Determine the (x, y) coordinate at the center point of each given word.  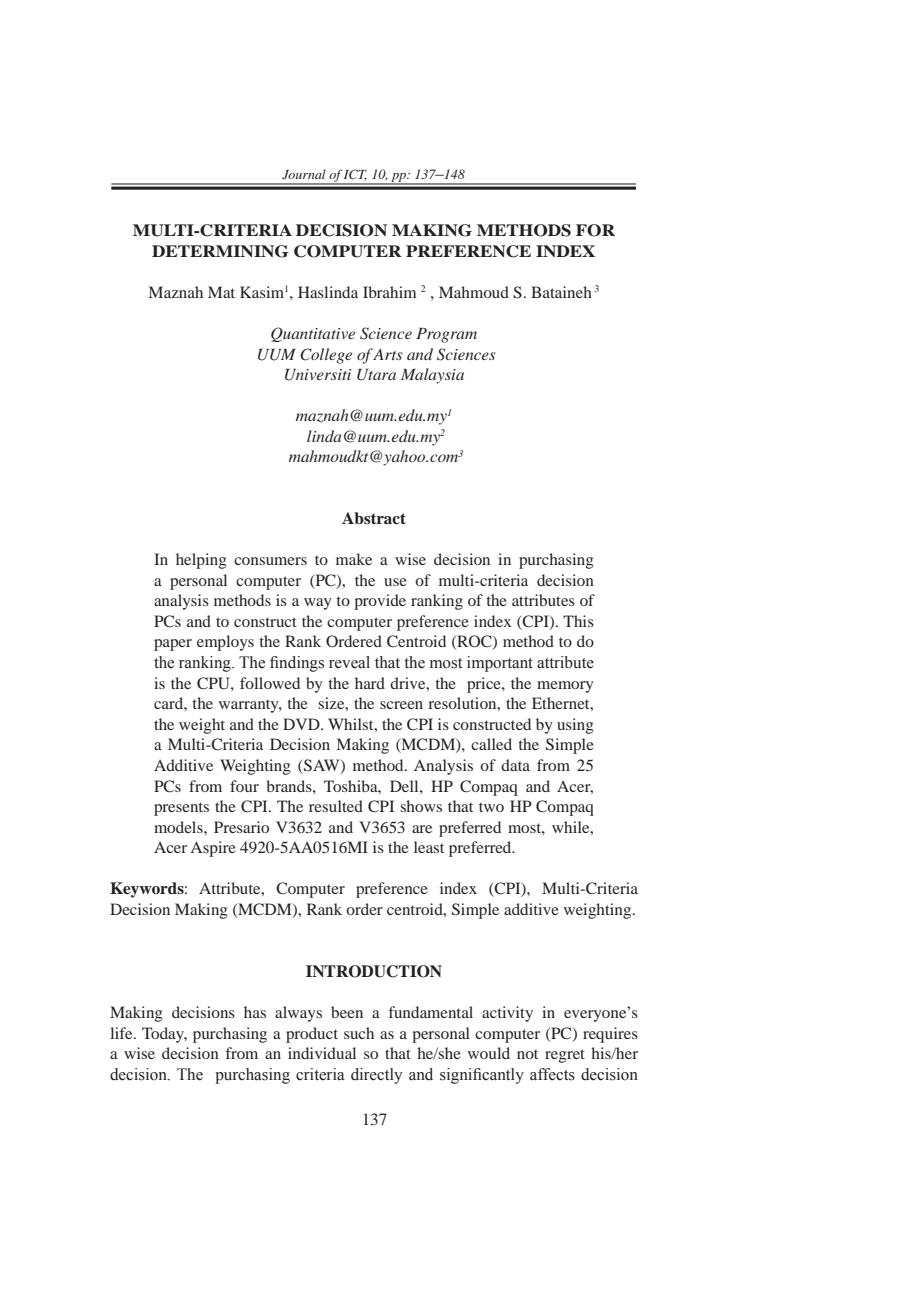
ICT (354, 175)
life (122, 1033)
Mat (221, 292)
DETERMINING (220, 251)
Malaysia (432, 376)
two (491, 807)
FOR (595, 230)
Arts (388, 354)
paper (173, 645)
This (578, 621)
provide (380, 602)
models (179, 827)
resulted (336, 806)
